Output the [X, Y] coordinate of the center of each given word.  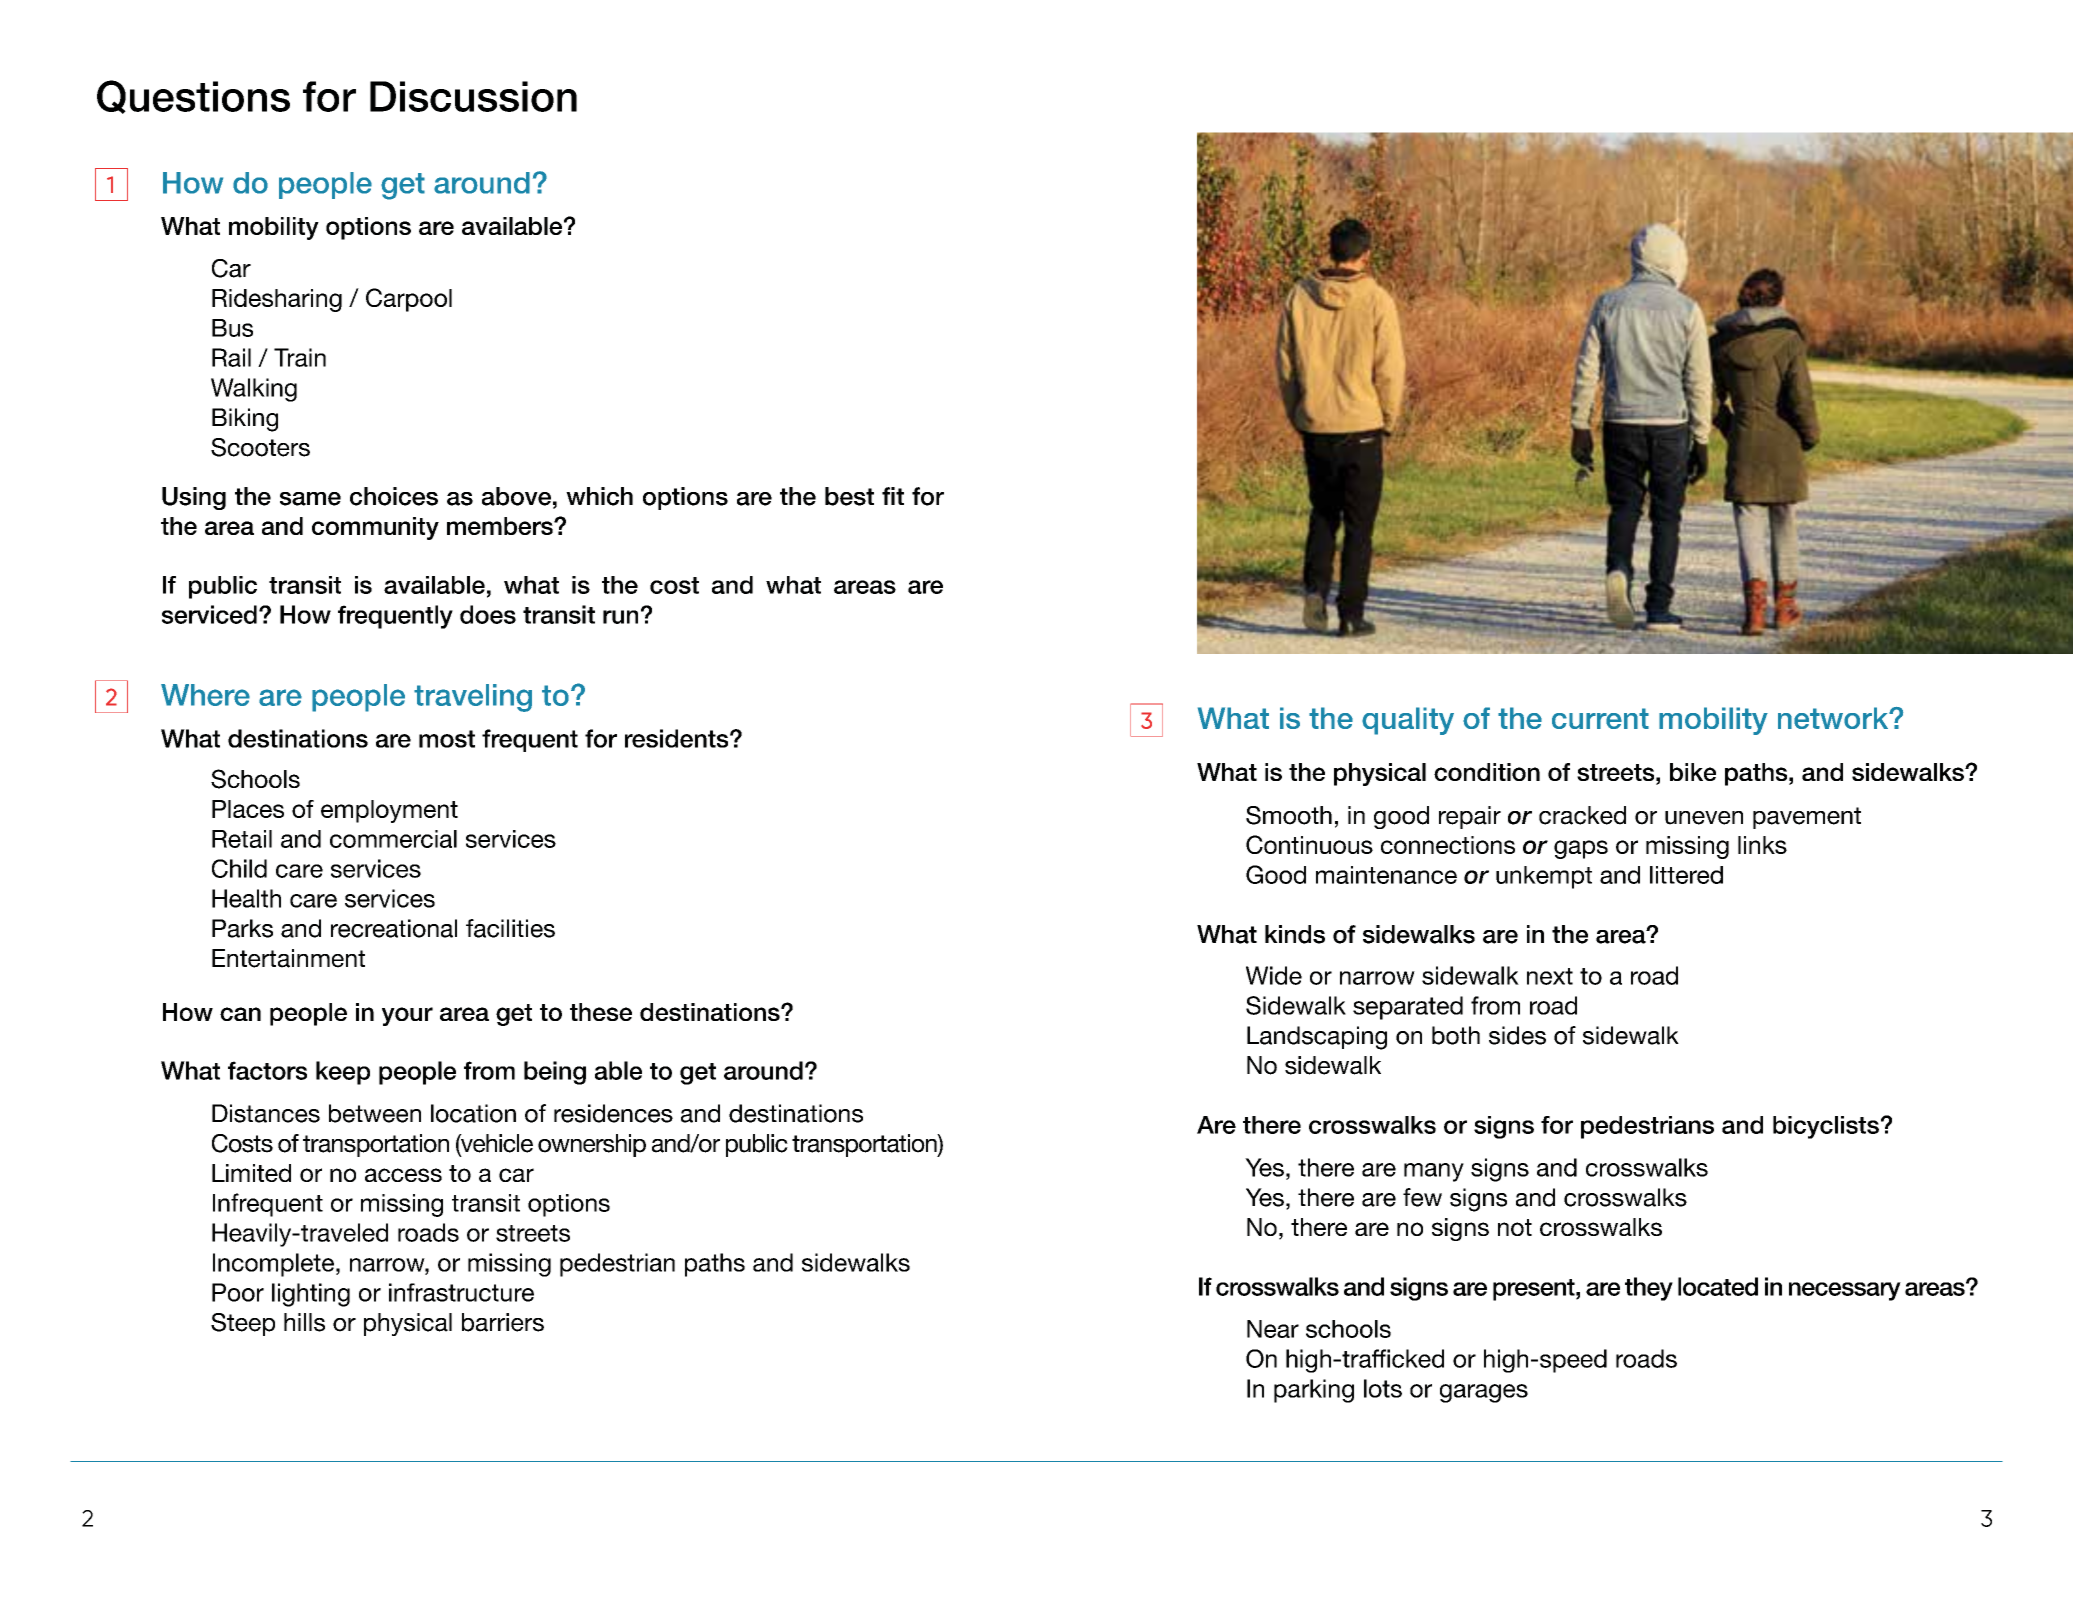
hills [304, 1322]
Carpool [409, 300]
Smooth [1289, 815]
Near [1273, 1329]
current [1600, 718]
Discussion [473, 96]
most [447, 739]
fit [893, 496]
